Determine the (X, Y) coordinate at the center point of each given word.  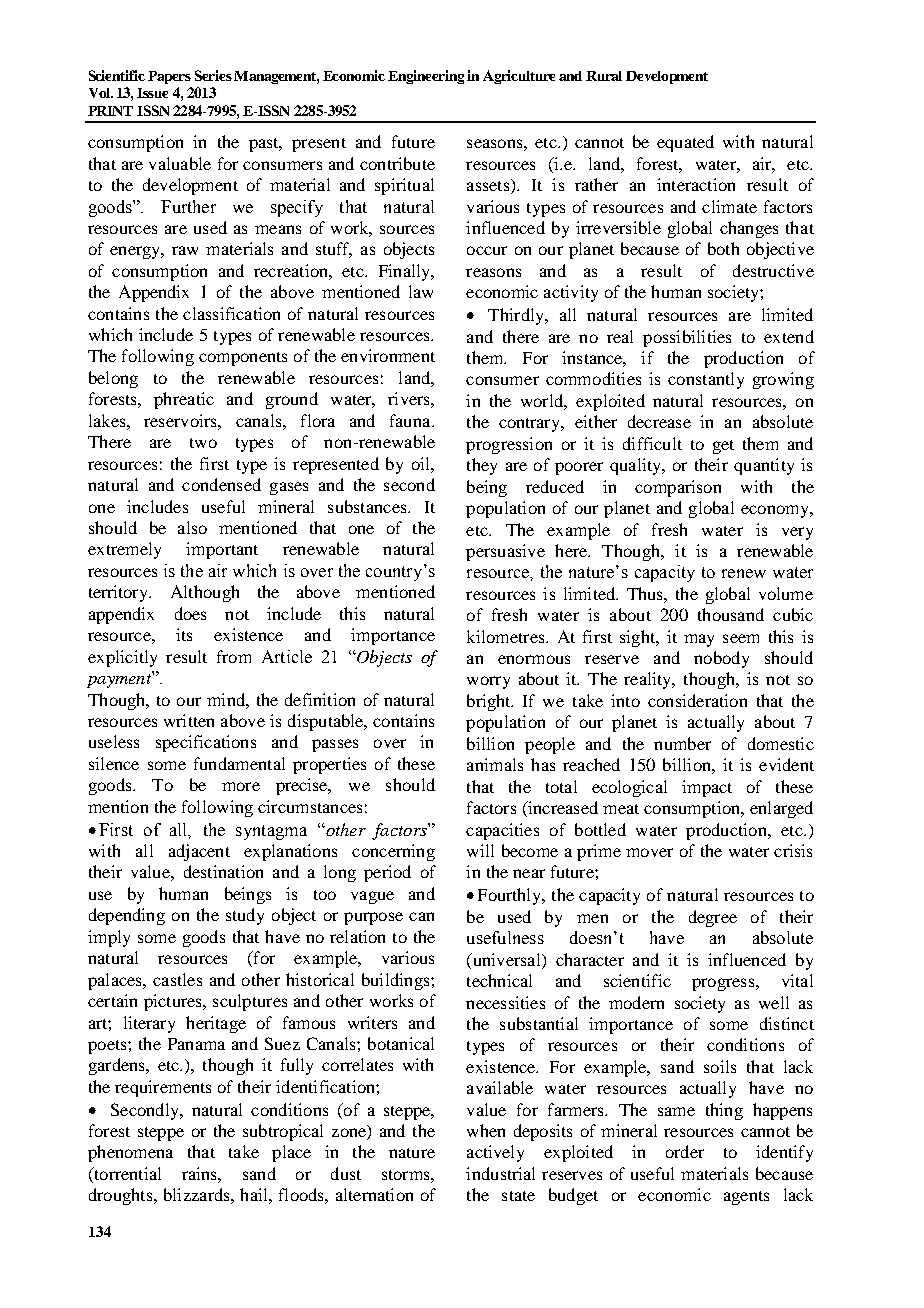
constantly (706, 380)
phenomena (130, 1153)
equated (685, 143)
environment (388, 355)
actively (495, 1153)
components (243, 359)
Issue (152, 93)
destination (223, 871)
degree (713, 918)
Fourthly (511, 896)
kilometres (507, 636)
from (234, 656)
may (699, 640)
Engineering (426, 77)
